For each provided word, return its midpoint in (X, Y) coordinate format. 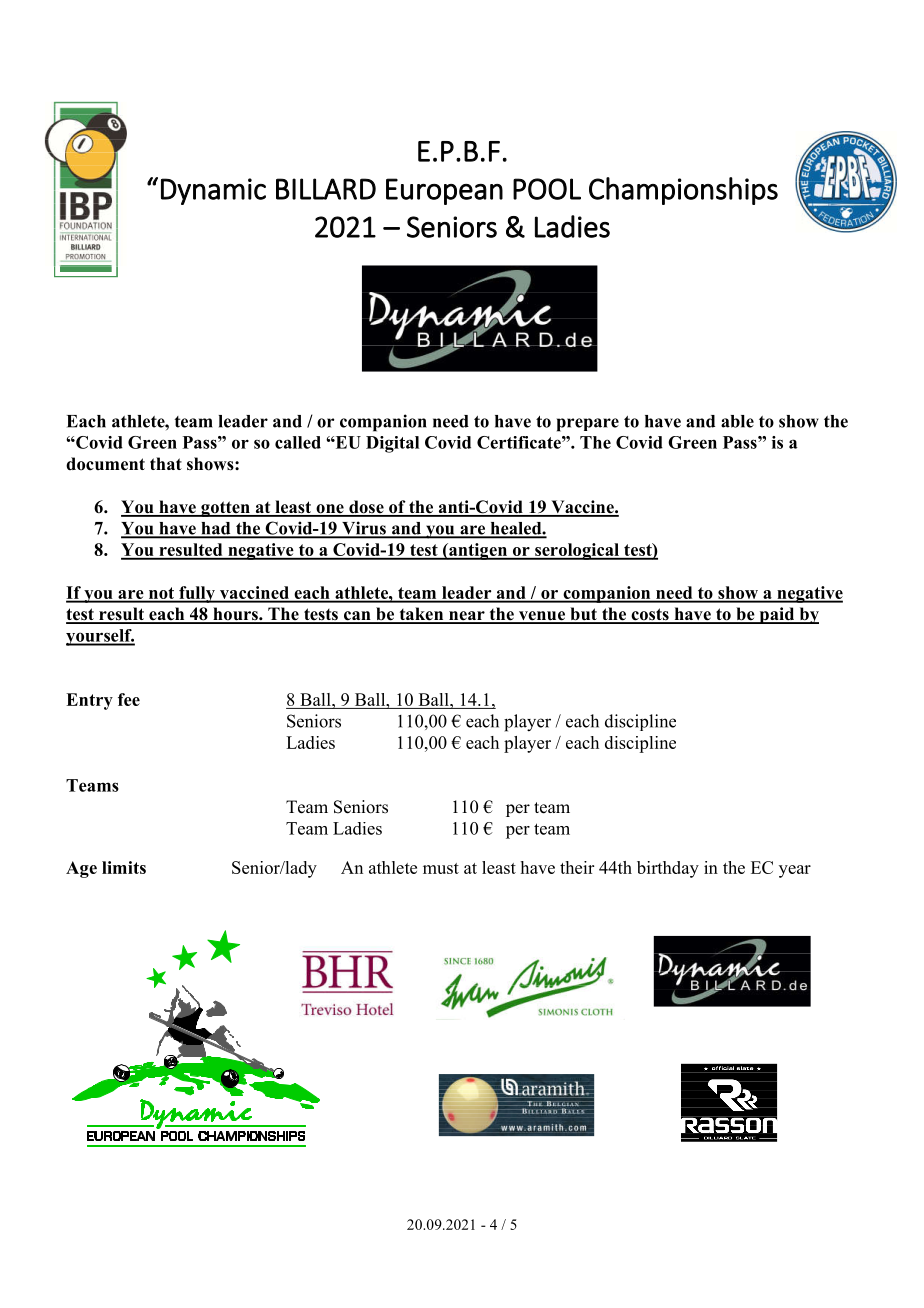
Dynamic (213, 191)
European (444, 191)
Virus (364, 529)
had (216, 529)
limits (124, 867)
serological (577, 551)
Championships (683, 191)
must (441, 868)
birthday (668, 869)
